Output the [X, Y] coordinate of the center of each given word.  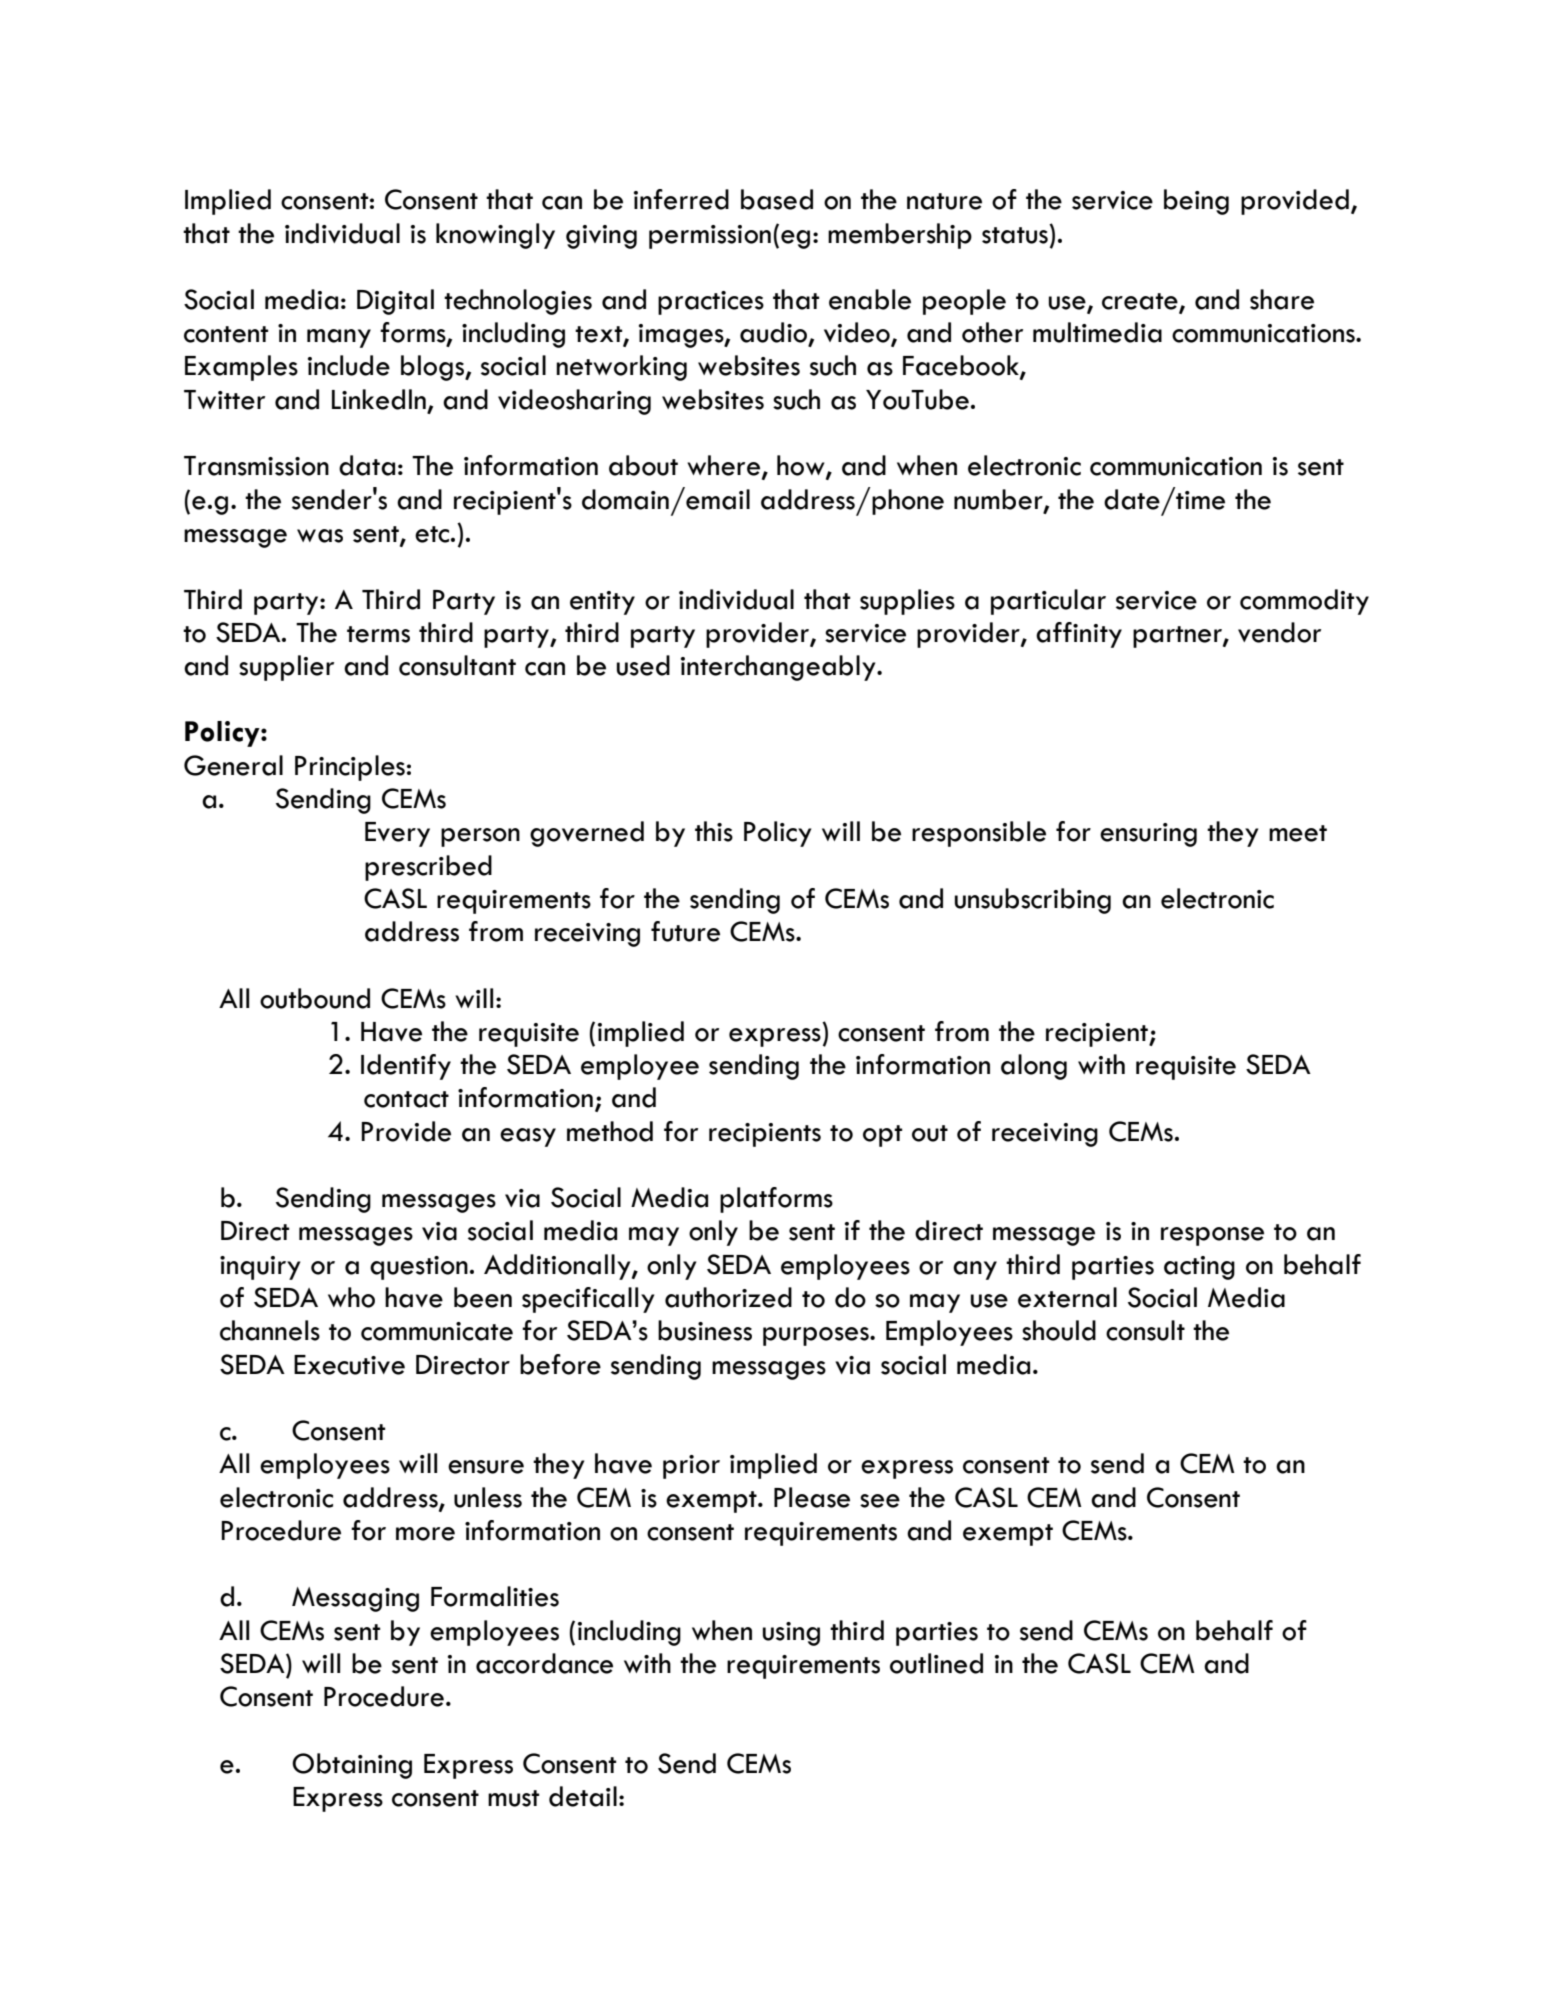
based [777, 199]
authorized [728, 1297]
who [351, 1297]
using [791, 1634]
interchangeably [779, 668]
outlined [936, 1663]
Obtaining [352, 1766]
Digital [395, 302]
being [1196, 202]
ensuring [1148, 835]
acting [1199, 1268]
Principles [350, 768]
